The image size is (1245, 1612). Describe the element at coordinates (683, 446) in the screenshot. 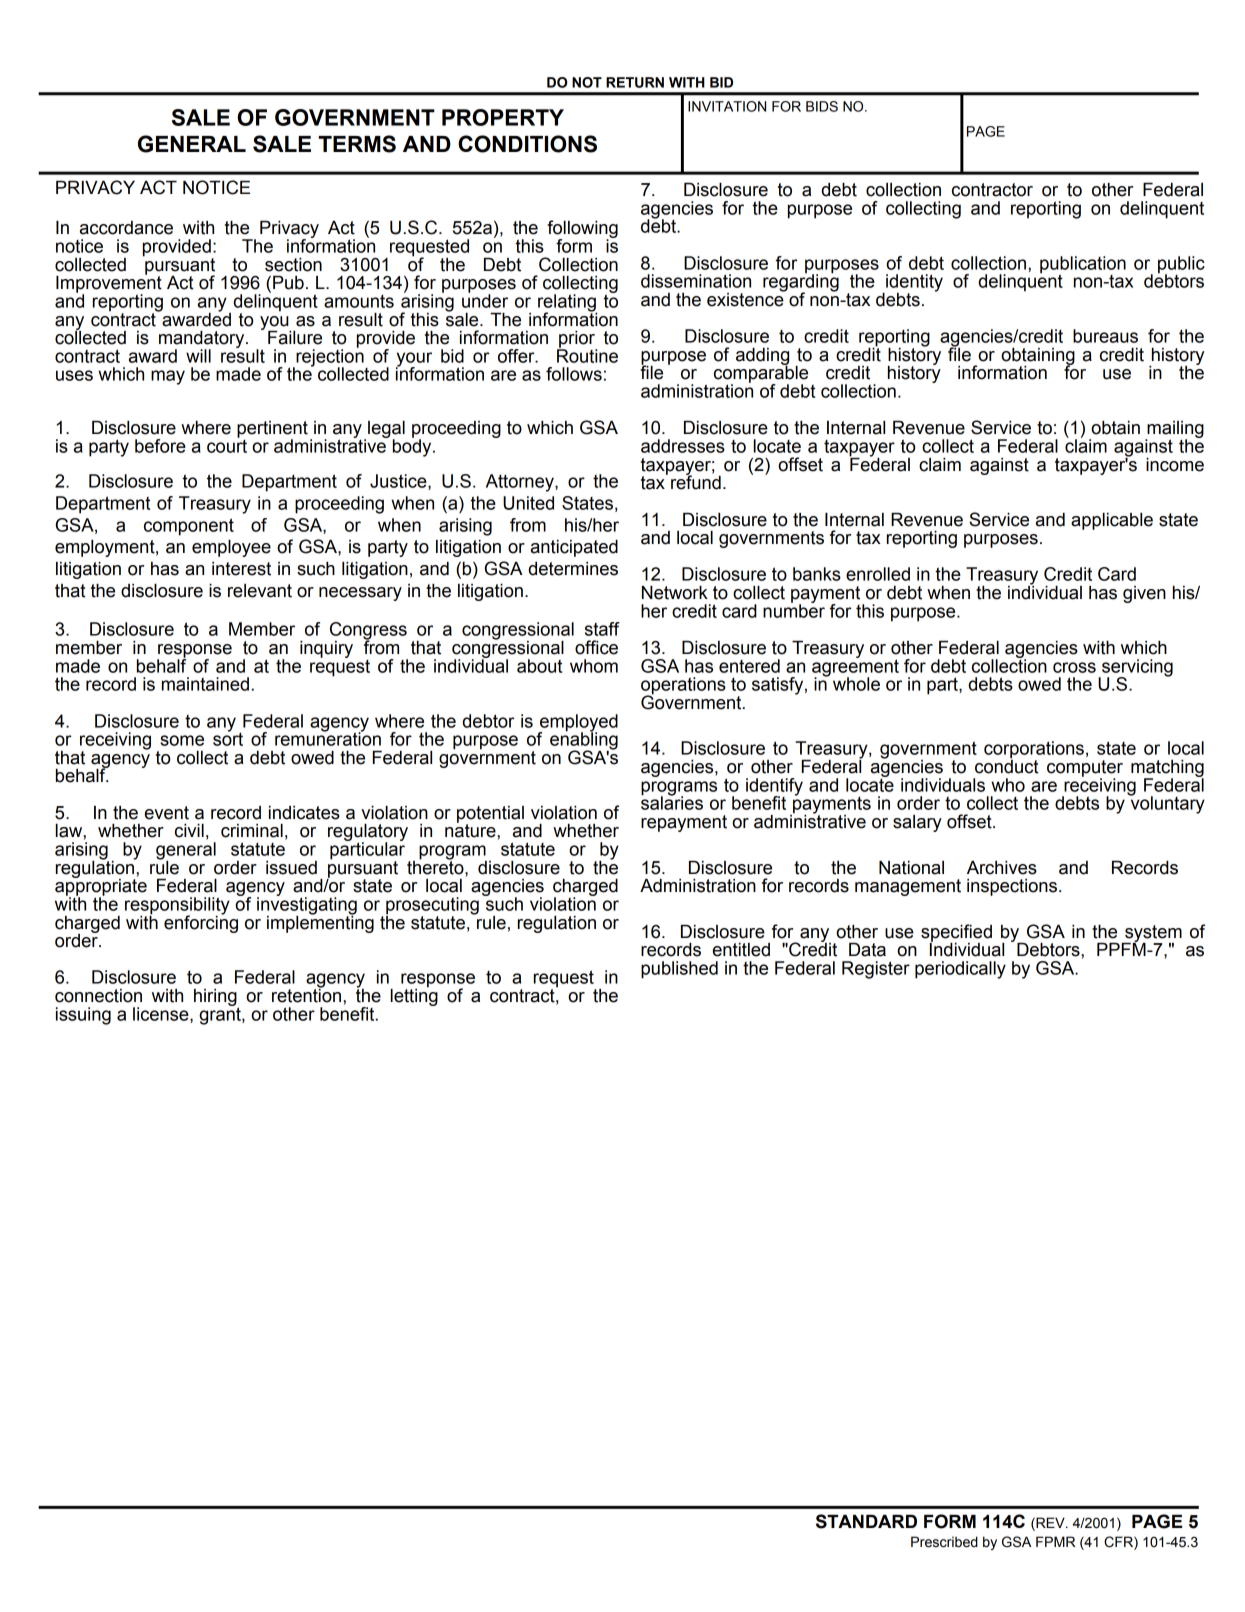

I see `addresses` at that location.
